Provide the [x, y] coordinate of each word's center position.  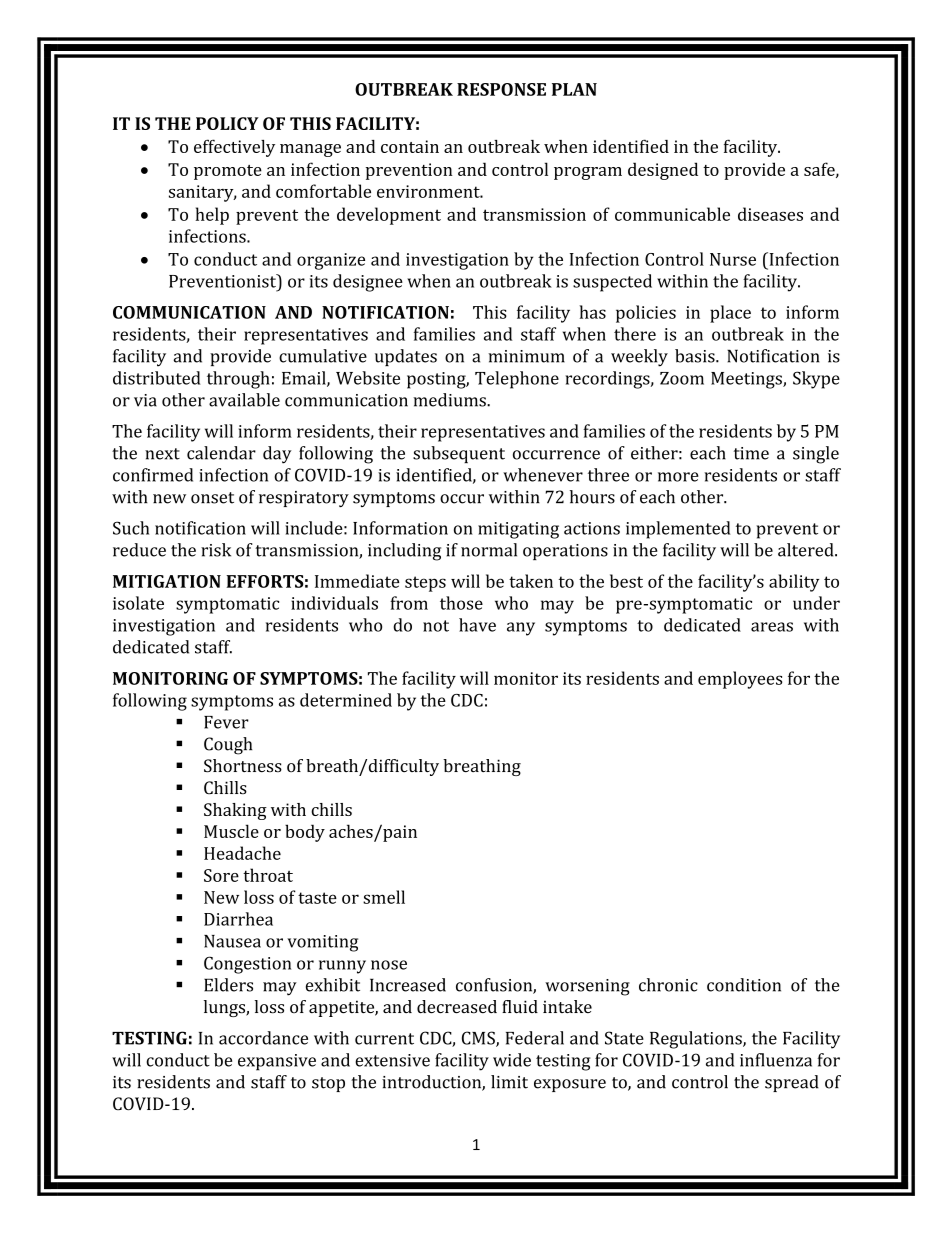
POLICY [227, 123]
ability [794, 583]
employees [740, 680]
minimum [526, 356]
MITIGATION [167, 581]
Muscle [231, 831]
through [238, 380]
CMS [479, 1039]
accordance [263, 1038]
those [461, 603]
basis [696, 356]
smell [384, 897]
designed [663, 171]
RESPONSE [501, 89]
